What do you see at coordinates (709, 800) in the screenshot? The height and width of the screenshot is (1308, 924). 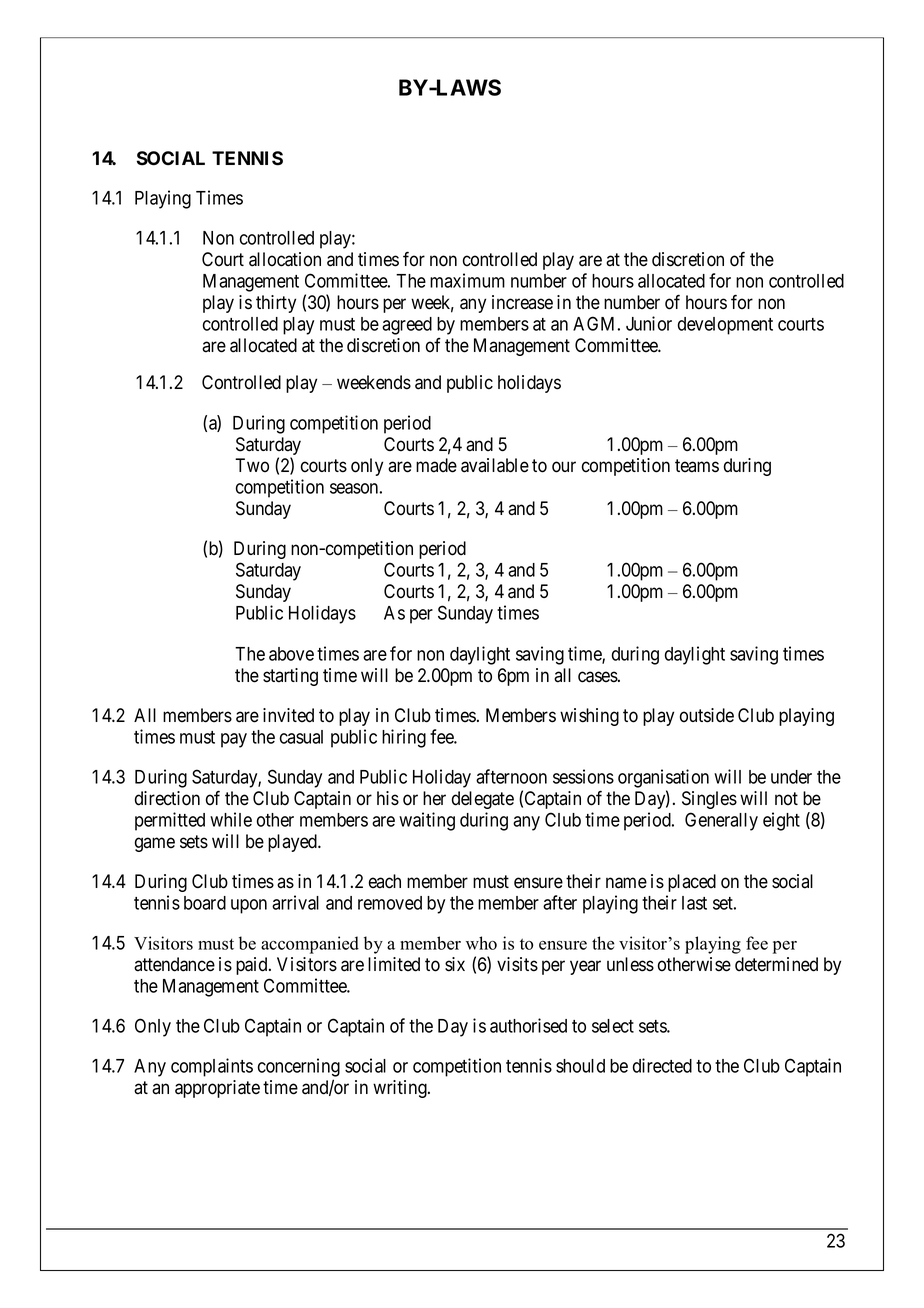 I see `Singles` at bounding box center [709, 800].
